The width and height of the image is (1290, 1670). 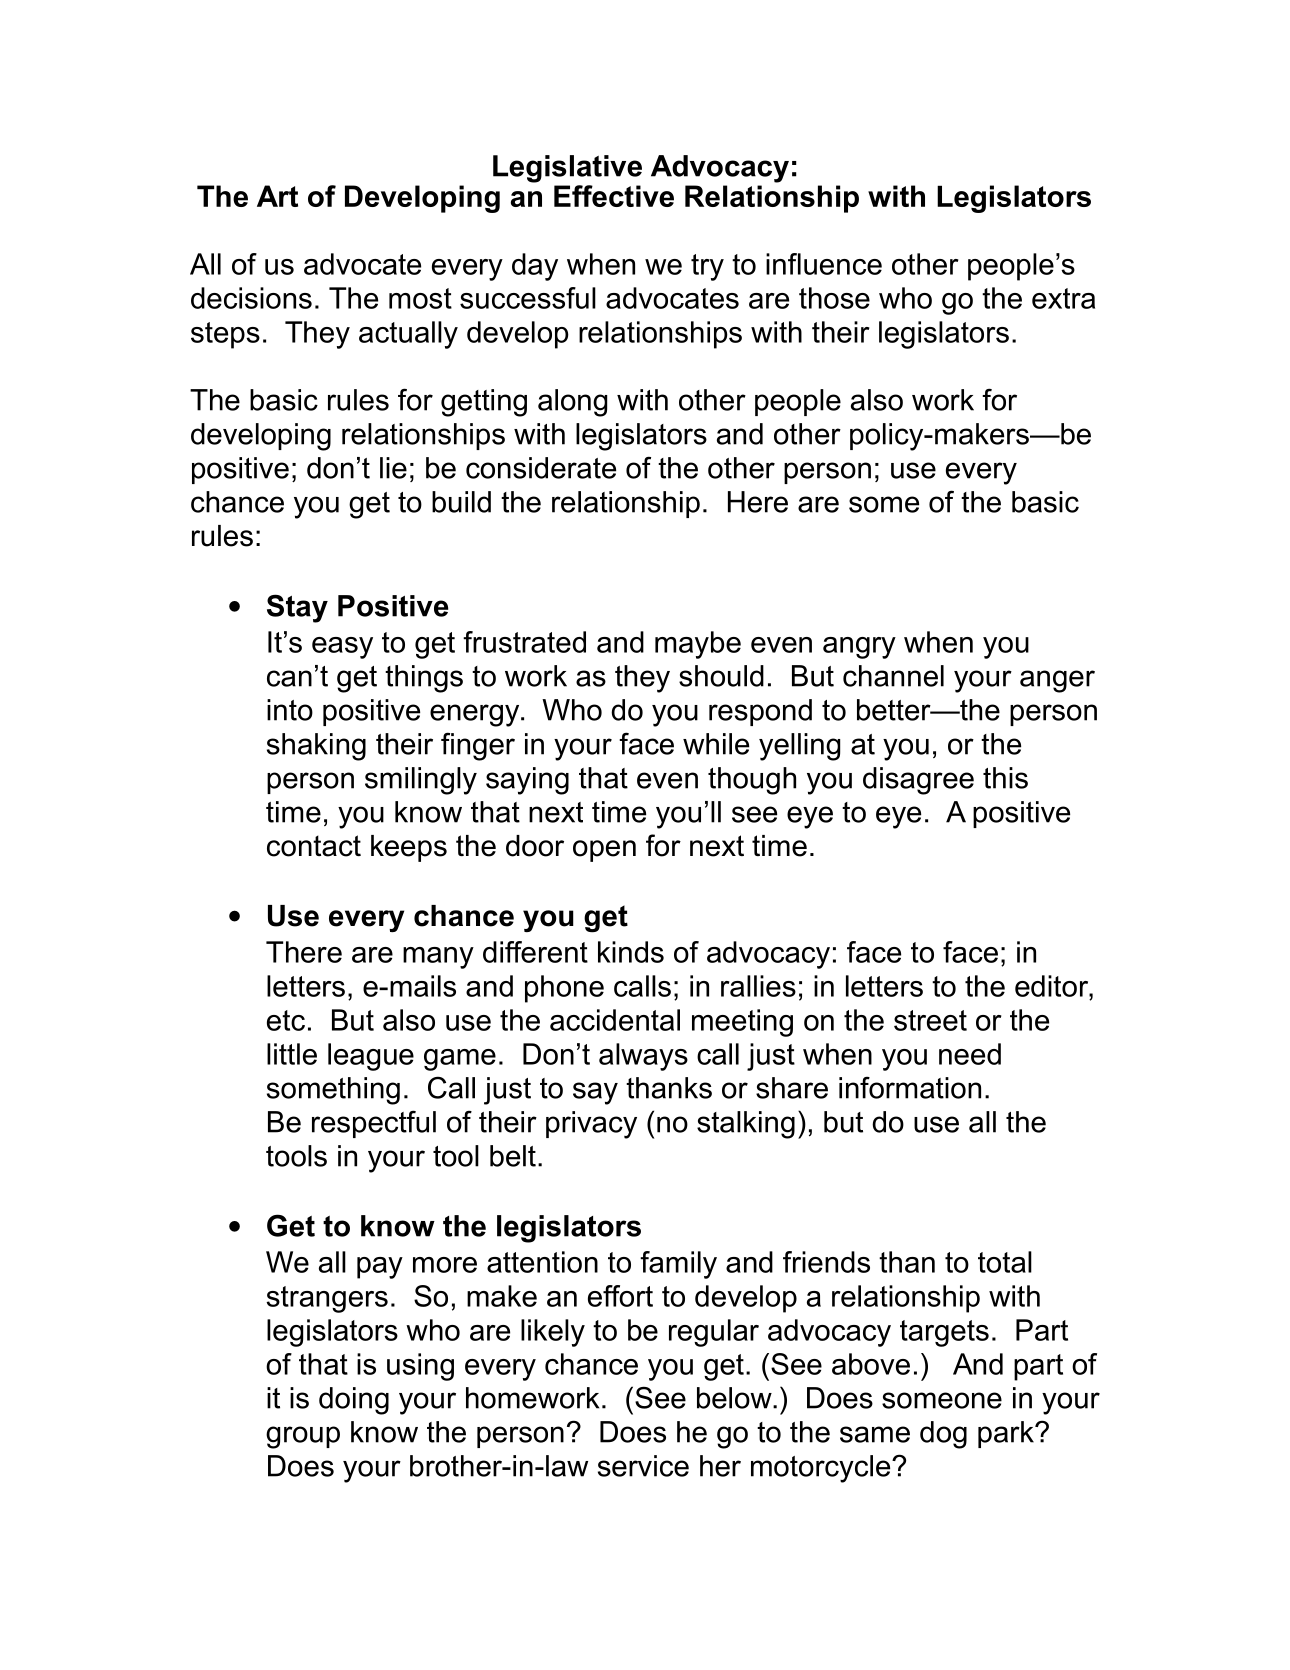 What do you see at coordinates (698, 645) in the image?
I see `maybe` at bounding box center [698, 645].
